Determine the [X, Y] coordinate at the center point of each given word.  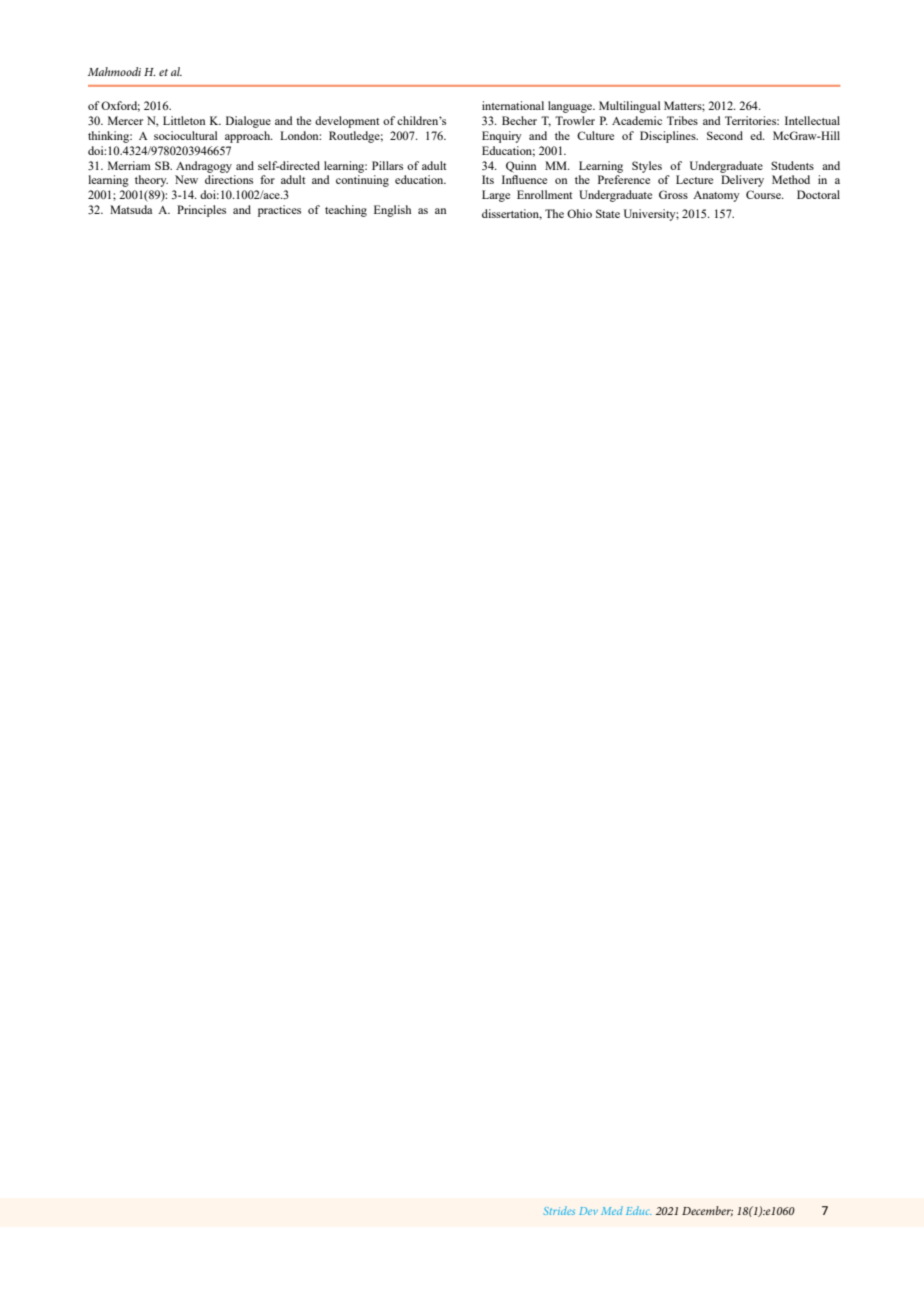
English [392, 211]
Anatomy [716, 196]
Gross [673, 194]
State [608, 213]
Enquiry [502, 137]
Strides [559, 1210]
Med [612, 1210]
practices [279, 211]
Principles [201, 211]
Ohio [579, 213]
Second [725, 135]
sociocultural [186, 135]
